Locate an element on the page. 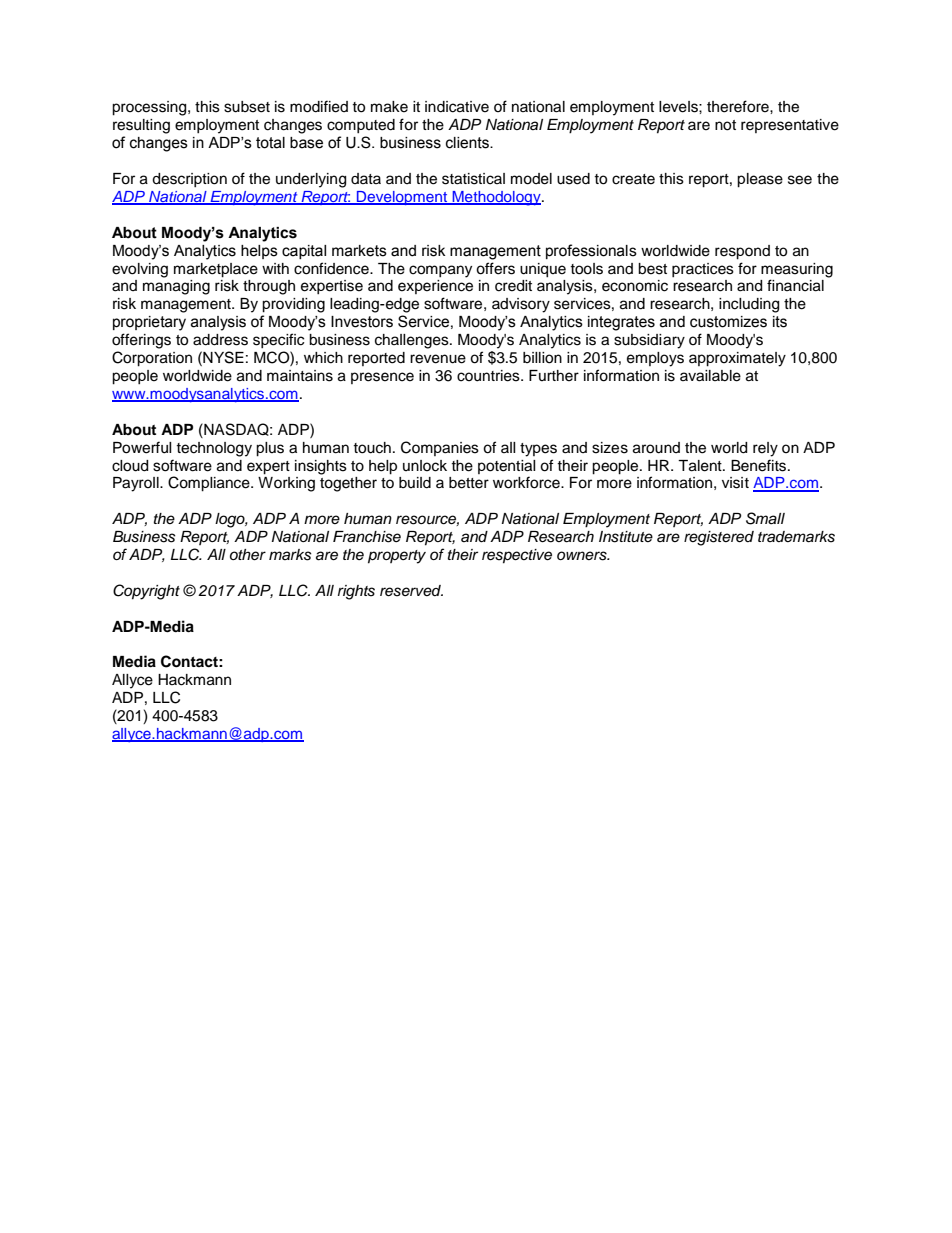 The image size is (952, 1233). Methodology is located at coordinates (496, 198).
